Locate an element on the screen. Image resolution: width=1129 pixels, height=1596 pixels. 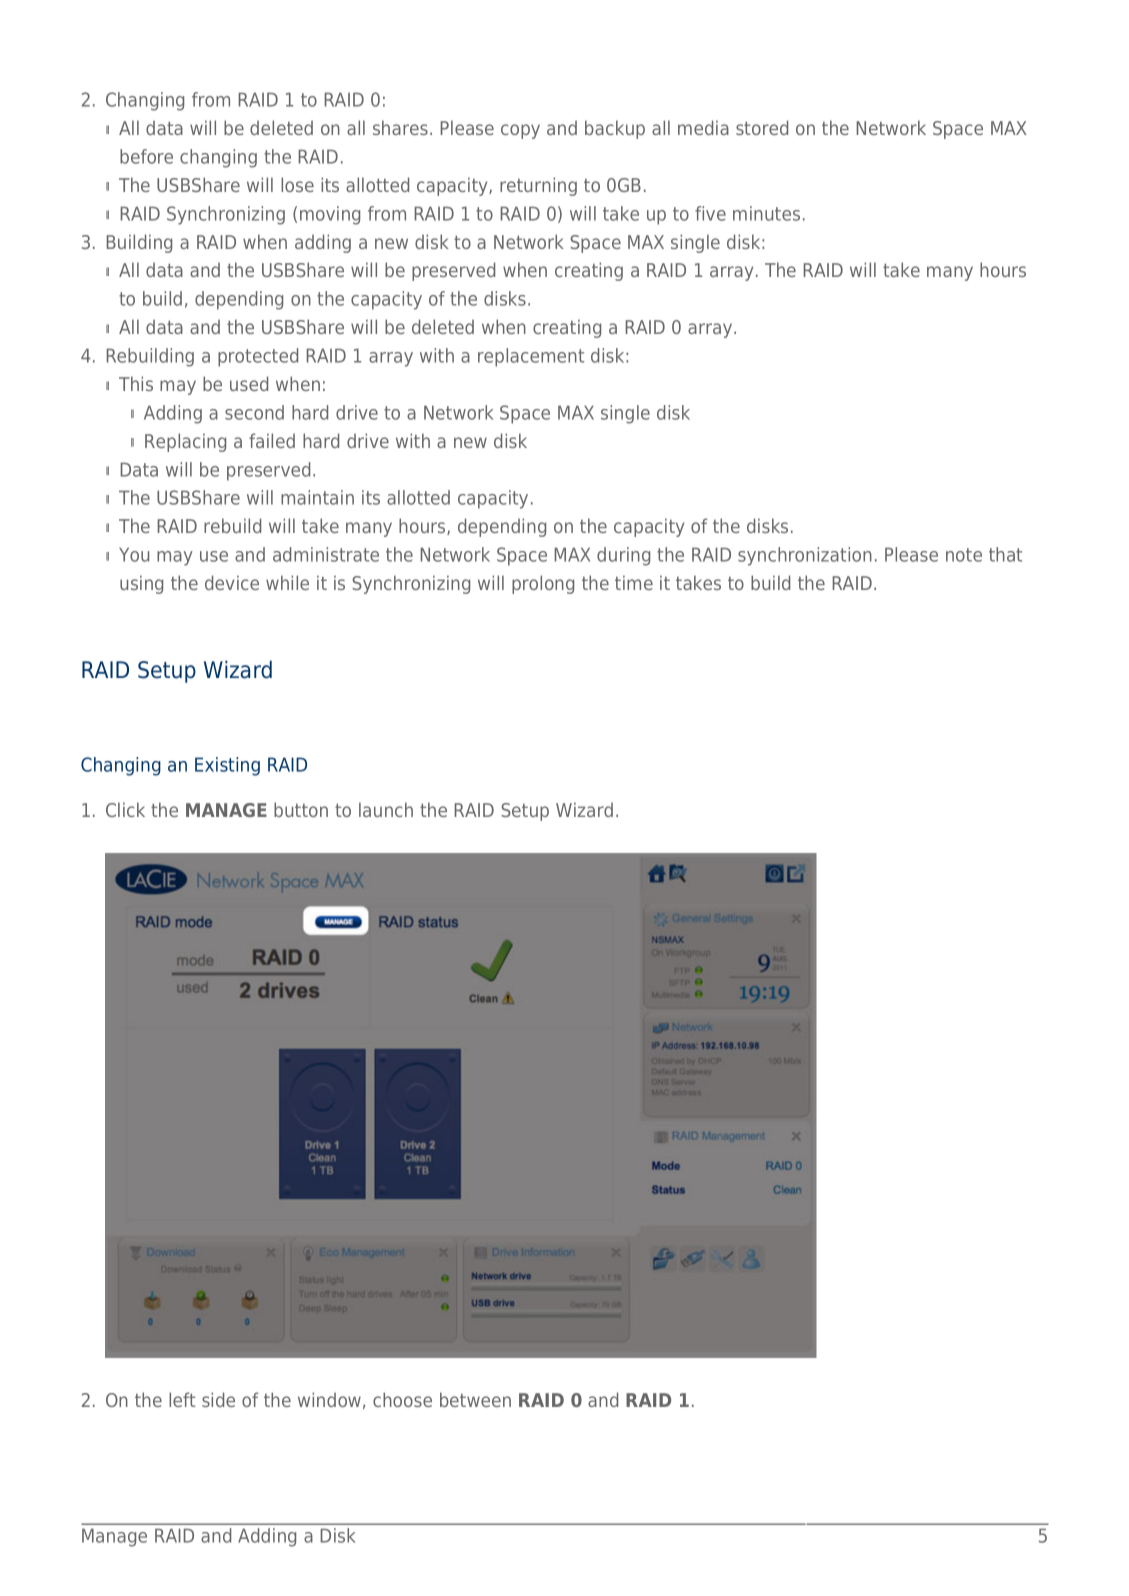
side is located at coordinates (218, 1399).
